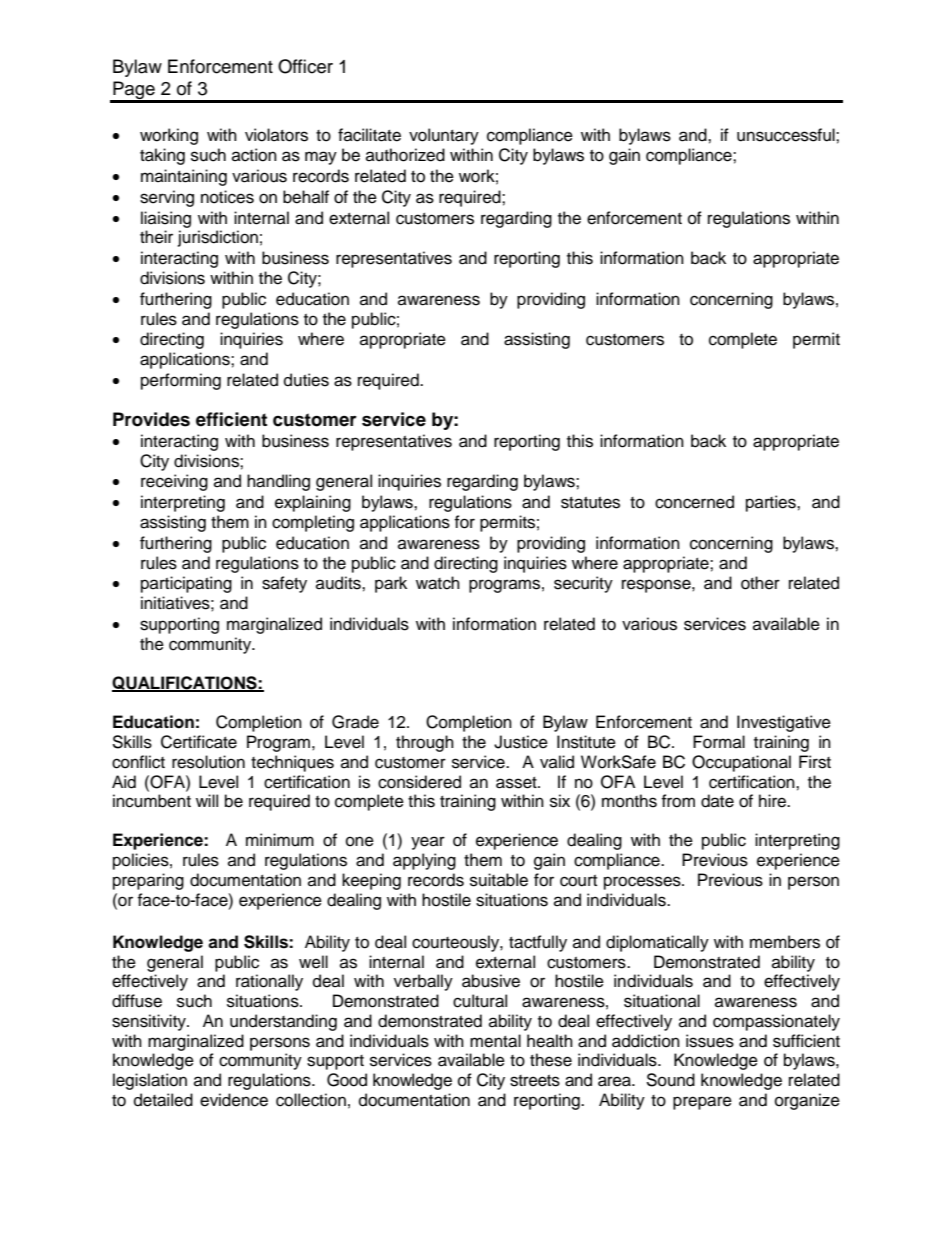  Describe the element at coordinates (444, 136) in the screenshot. I see `voluntary` at that location.
